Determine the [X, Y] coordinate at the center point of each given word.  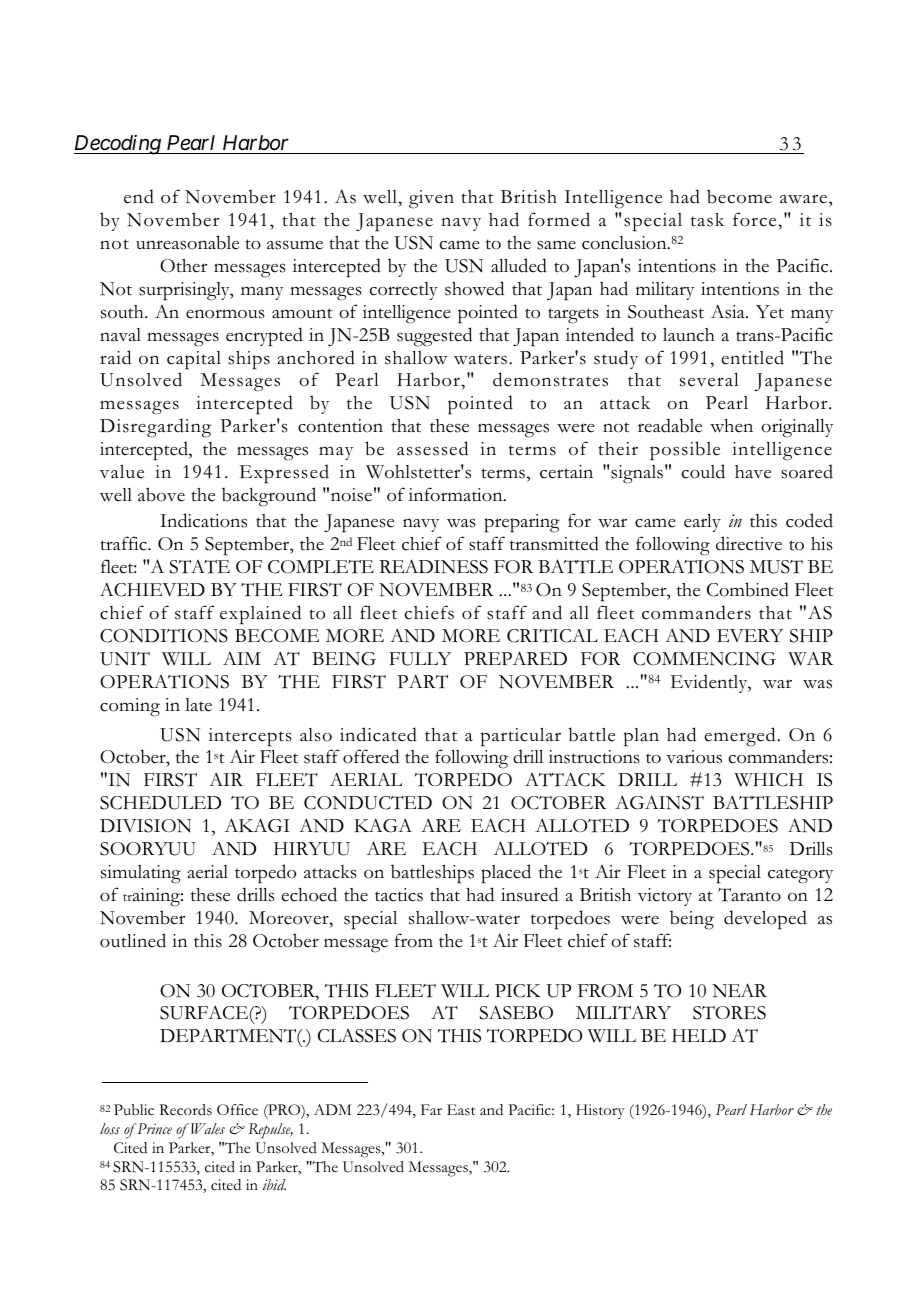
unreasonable [187, 242]
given [431, 199]
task [707, 219]
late [198, 705]
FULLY [420, 659]
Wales [208, 1129]
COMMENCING [704, 659]
